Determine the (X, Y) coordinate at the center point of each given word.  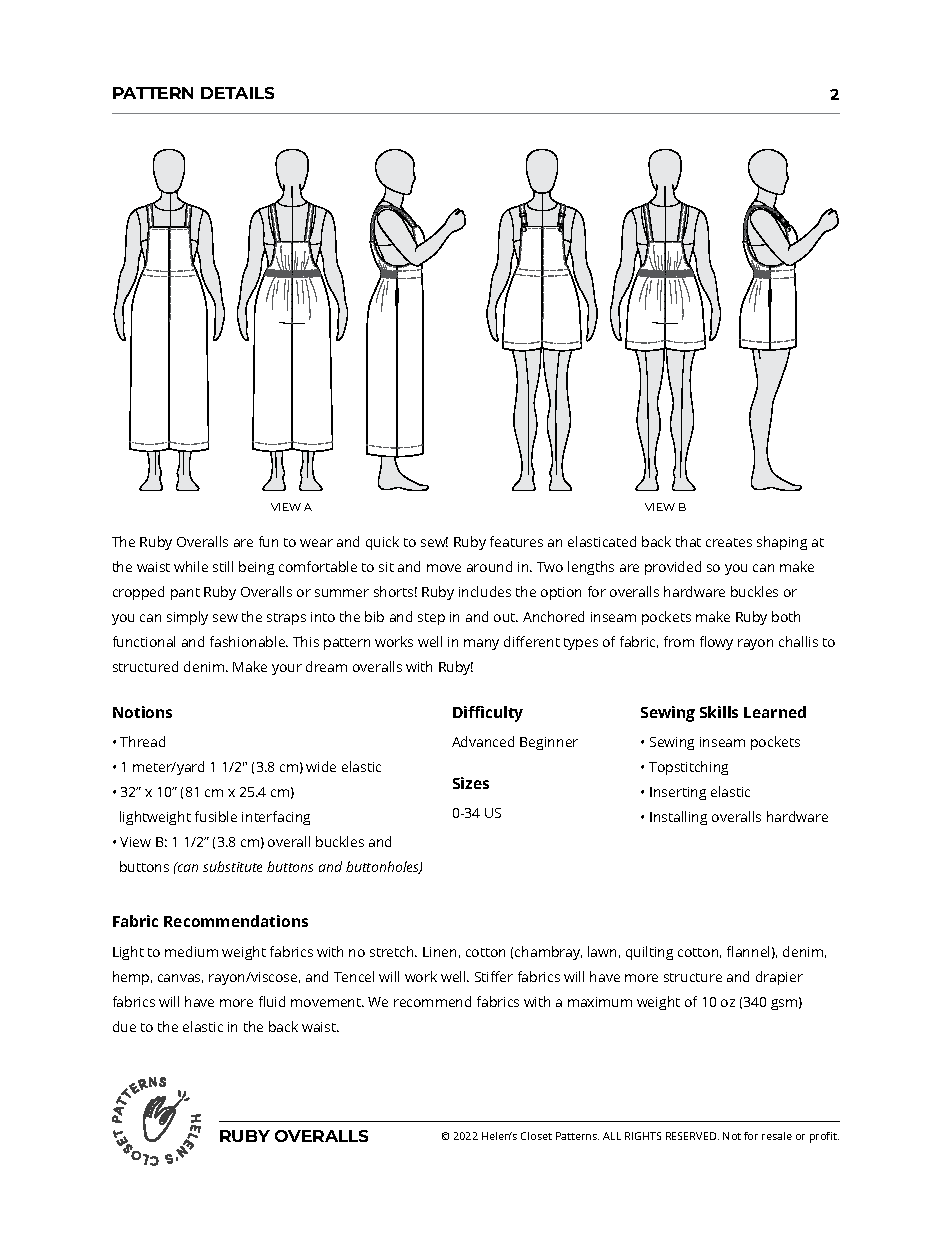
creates (729, 542)
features (516, 541)
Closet (536, 1136)
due (124, 1026)
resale (777, 1136)
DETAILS (237, 93)
